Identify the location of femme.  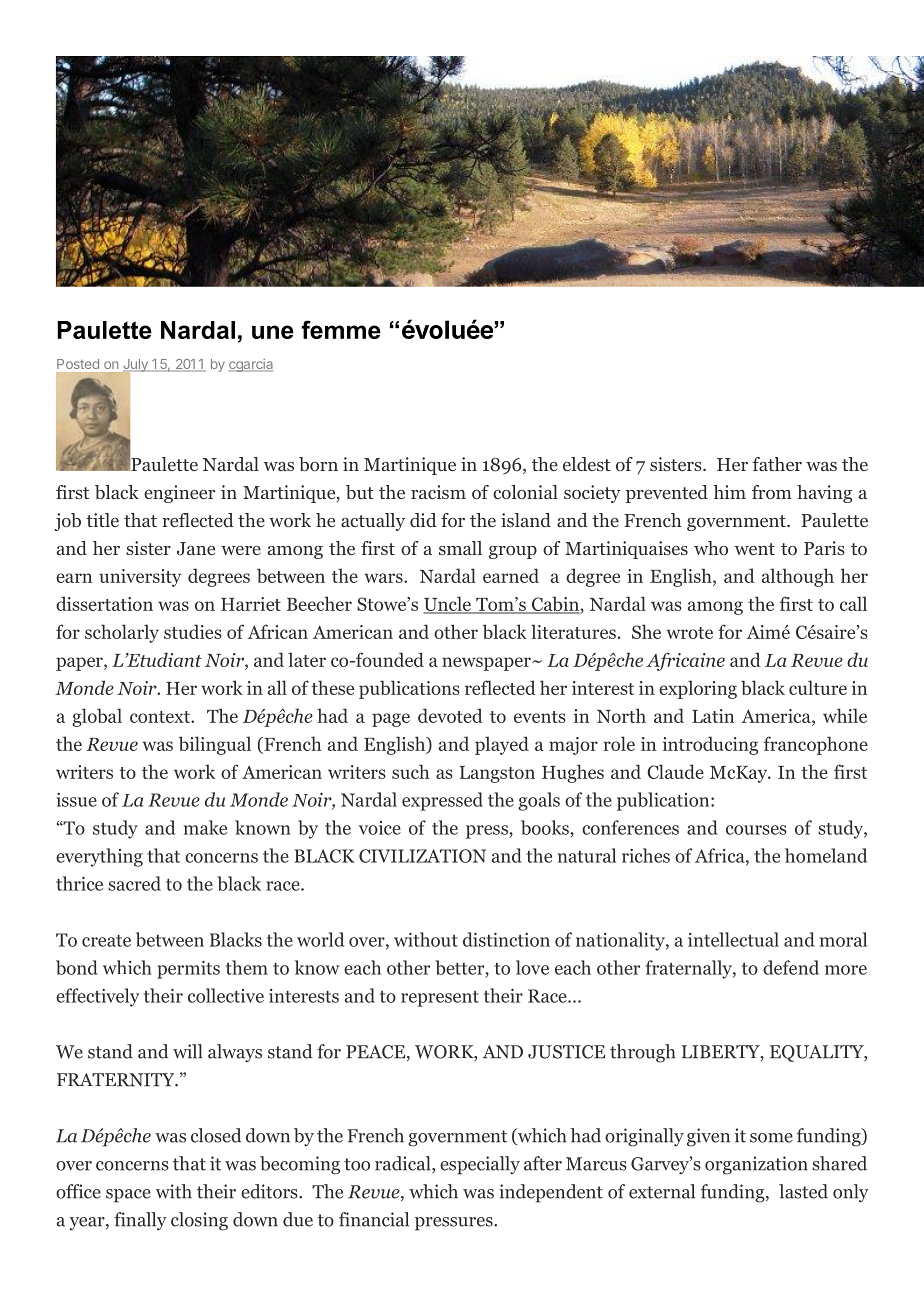
(341, 329).
